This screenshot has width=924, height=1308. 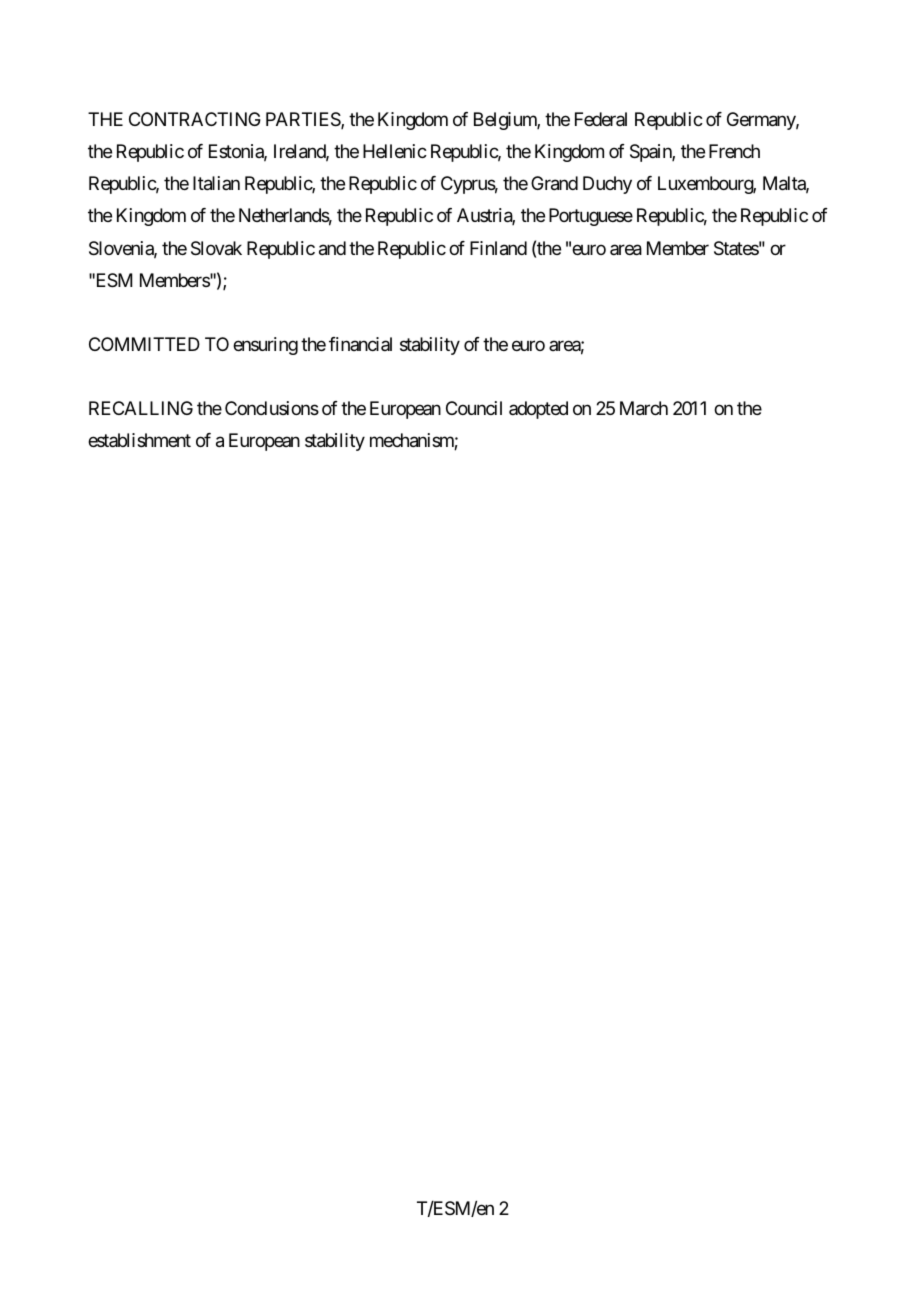 What do you see at coordinates (644, 408) in the screenshot?
I see `March` at bounding box center [644, 408].
